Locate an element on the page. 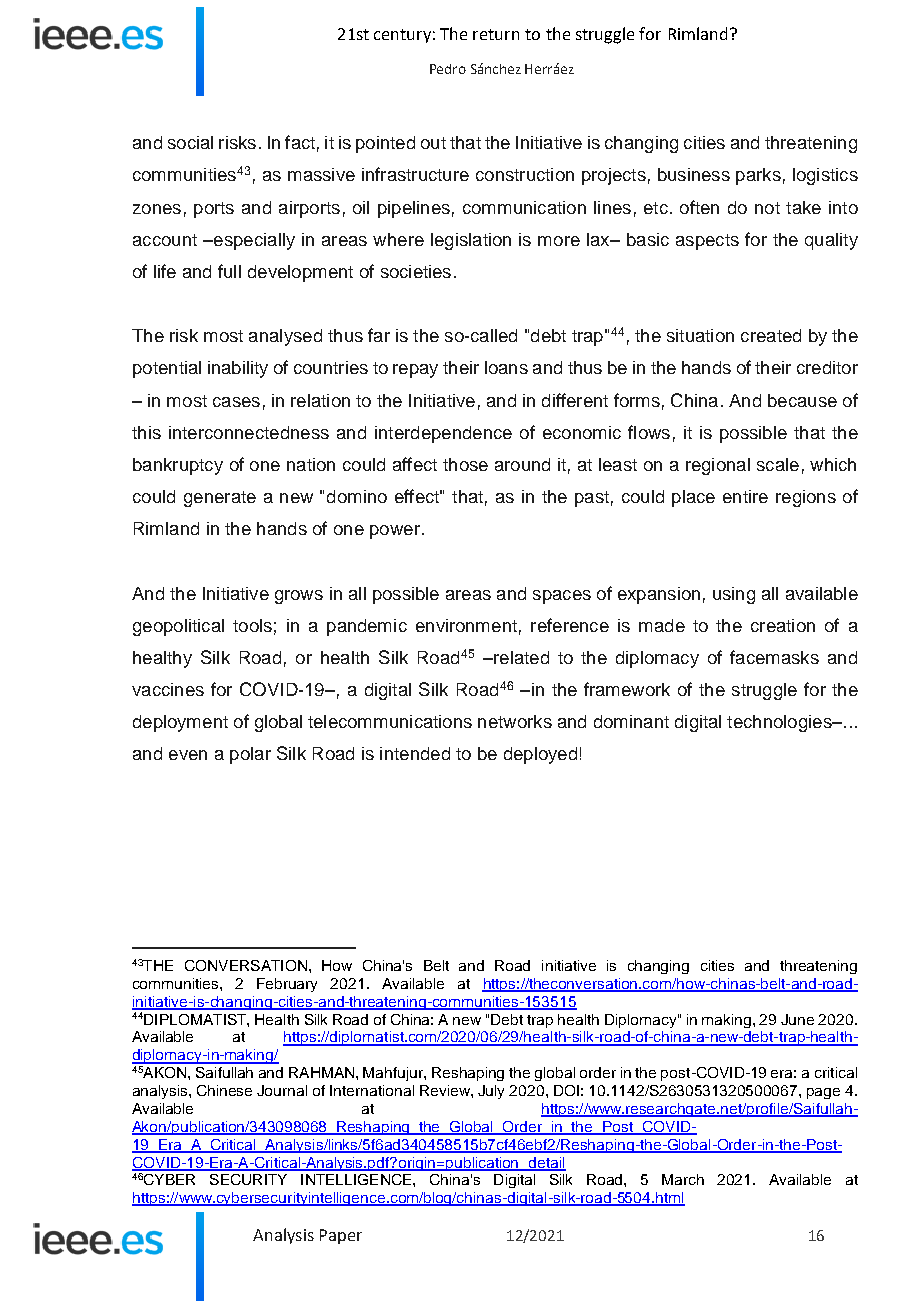  July is located at coordinates (491, 1092).
